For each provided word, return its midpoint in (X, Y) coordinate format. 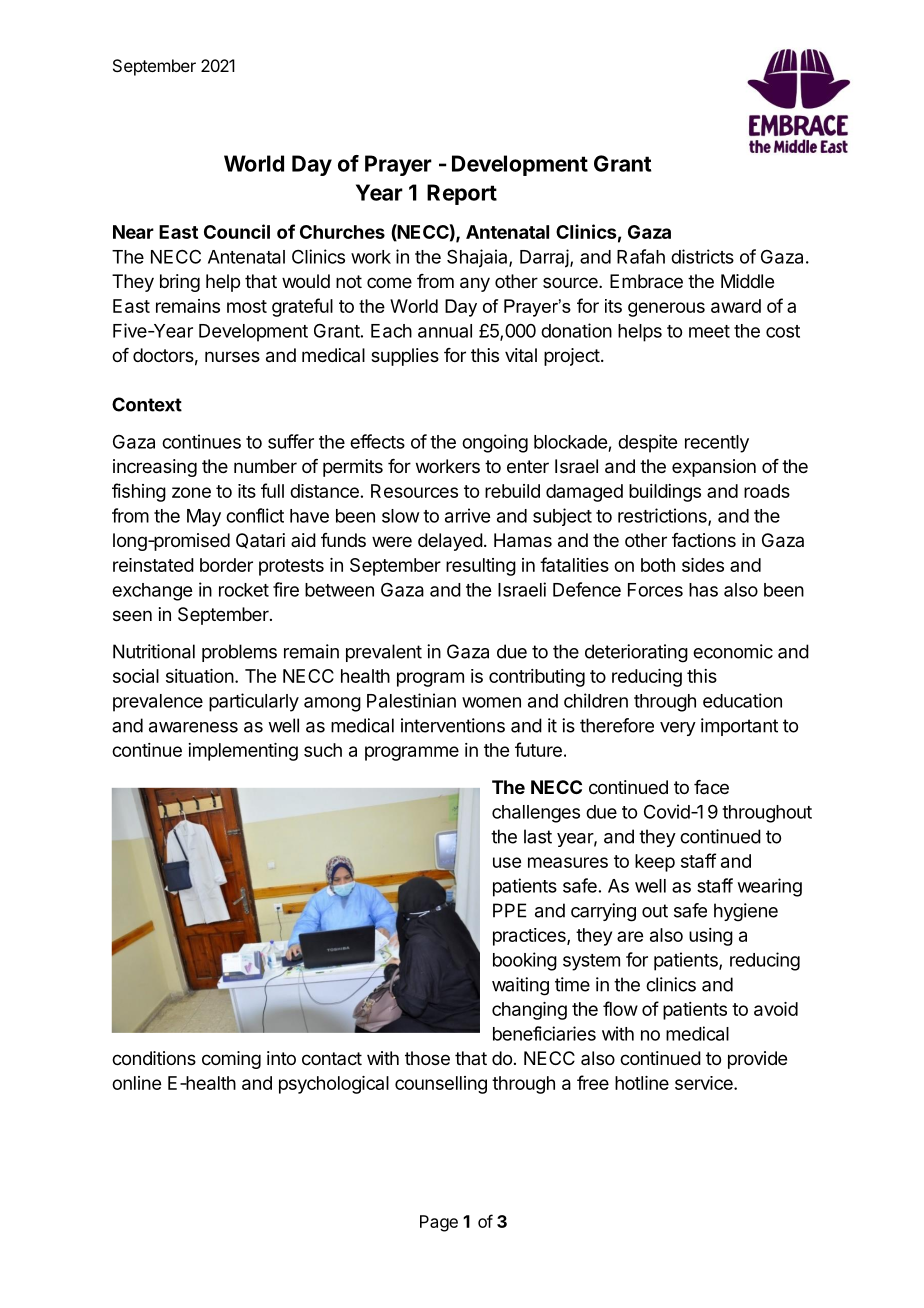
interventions (453, 725)
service (705, 1083)
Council (237, 231)
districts (702, 256)
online (136, 1083)
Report (462, 194)
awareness (193, 727)
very (678, 729)
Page (439, 1223)
